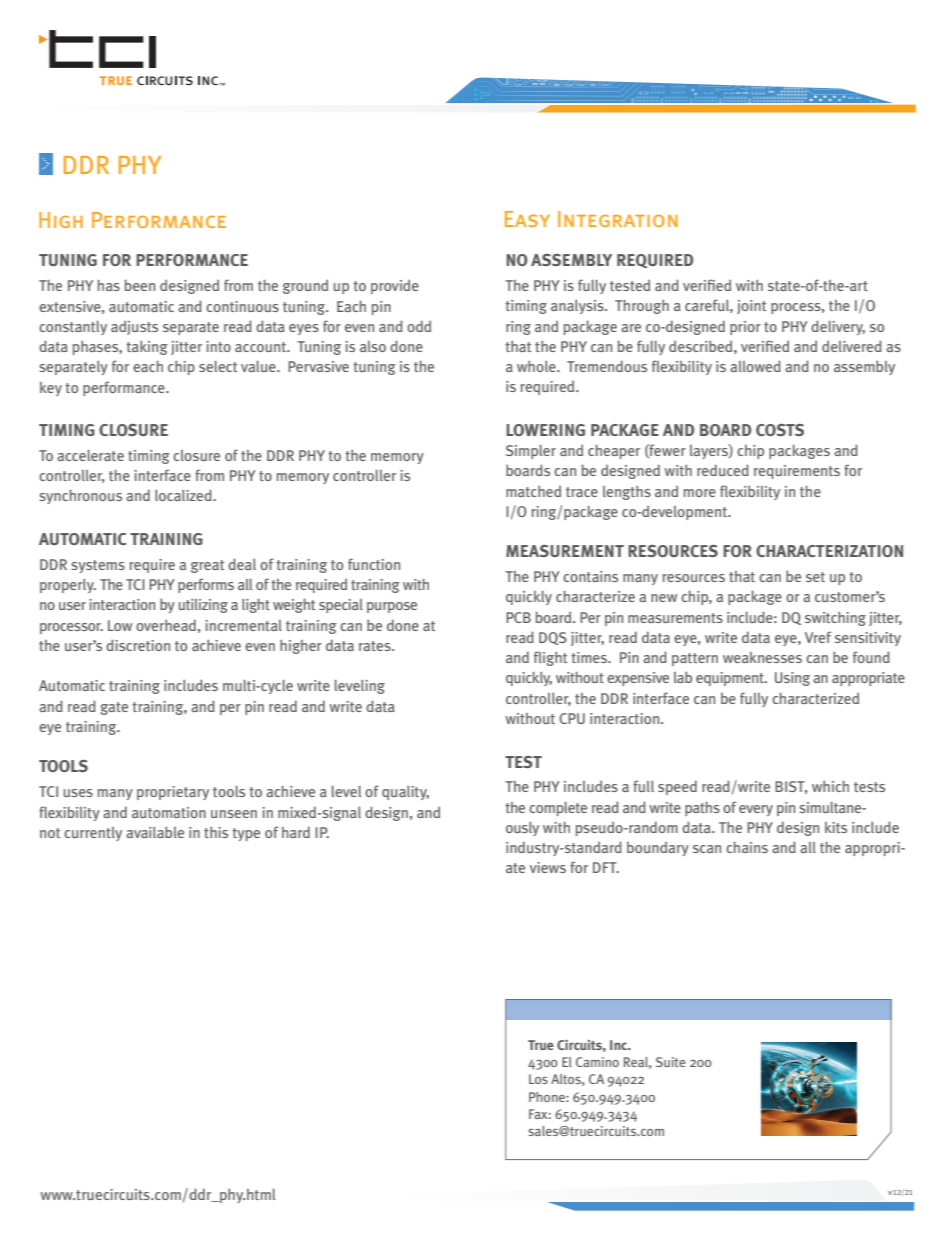 This document has height=1233, width=952. What do you see at coordinates (780, 430) in the document?
I see `COSTS` at bounding box center [780, 430].
